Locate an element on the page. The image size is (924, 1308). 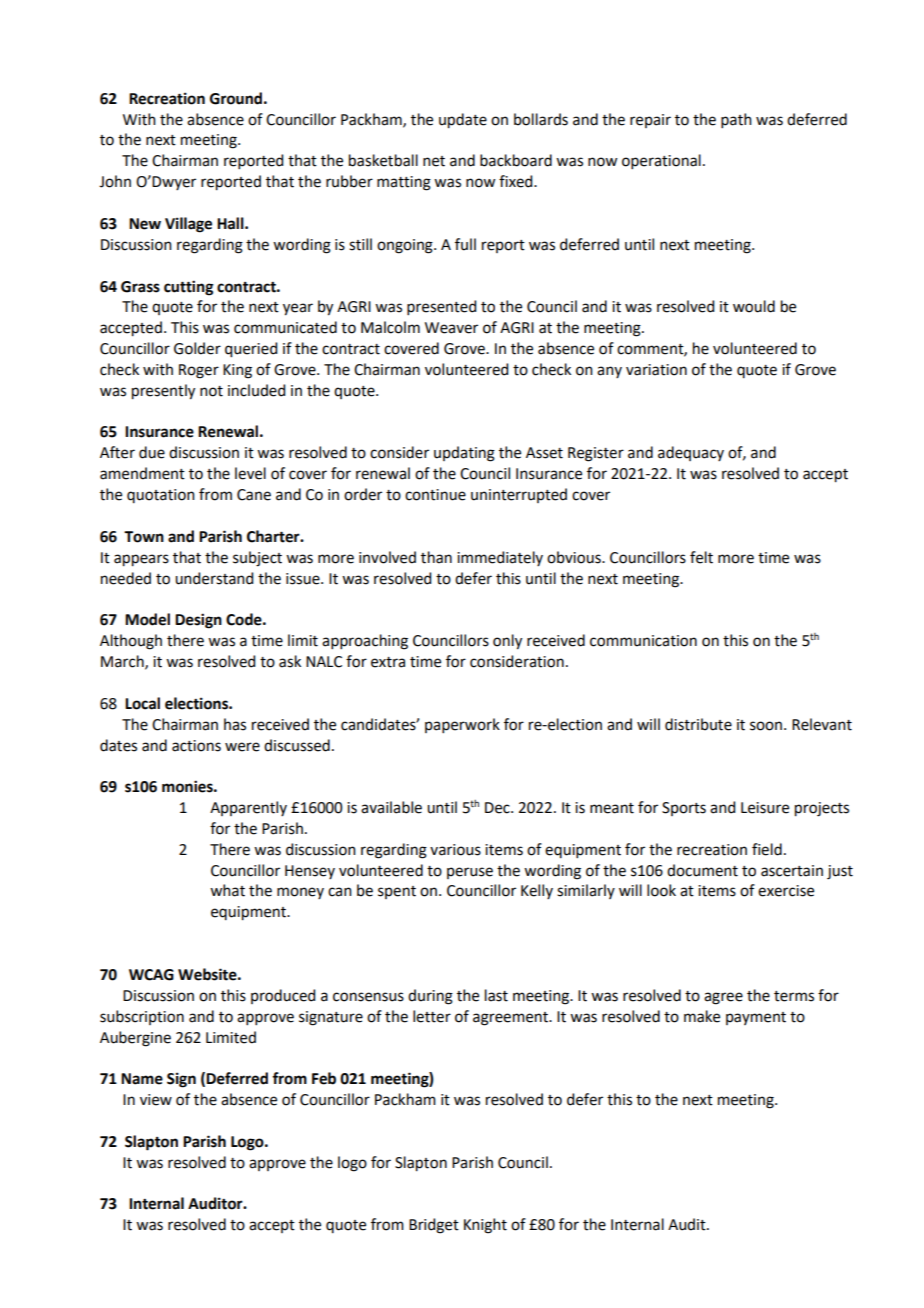
Local is located at coordinates (142, 703).
